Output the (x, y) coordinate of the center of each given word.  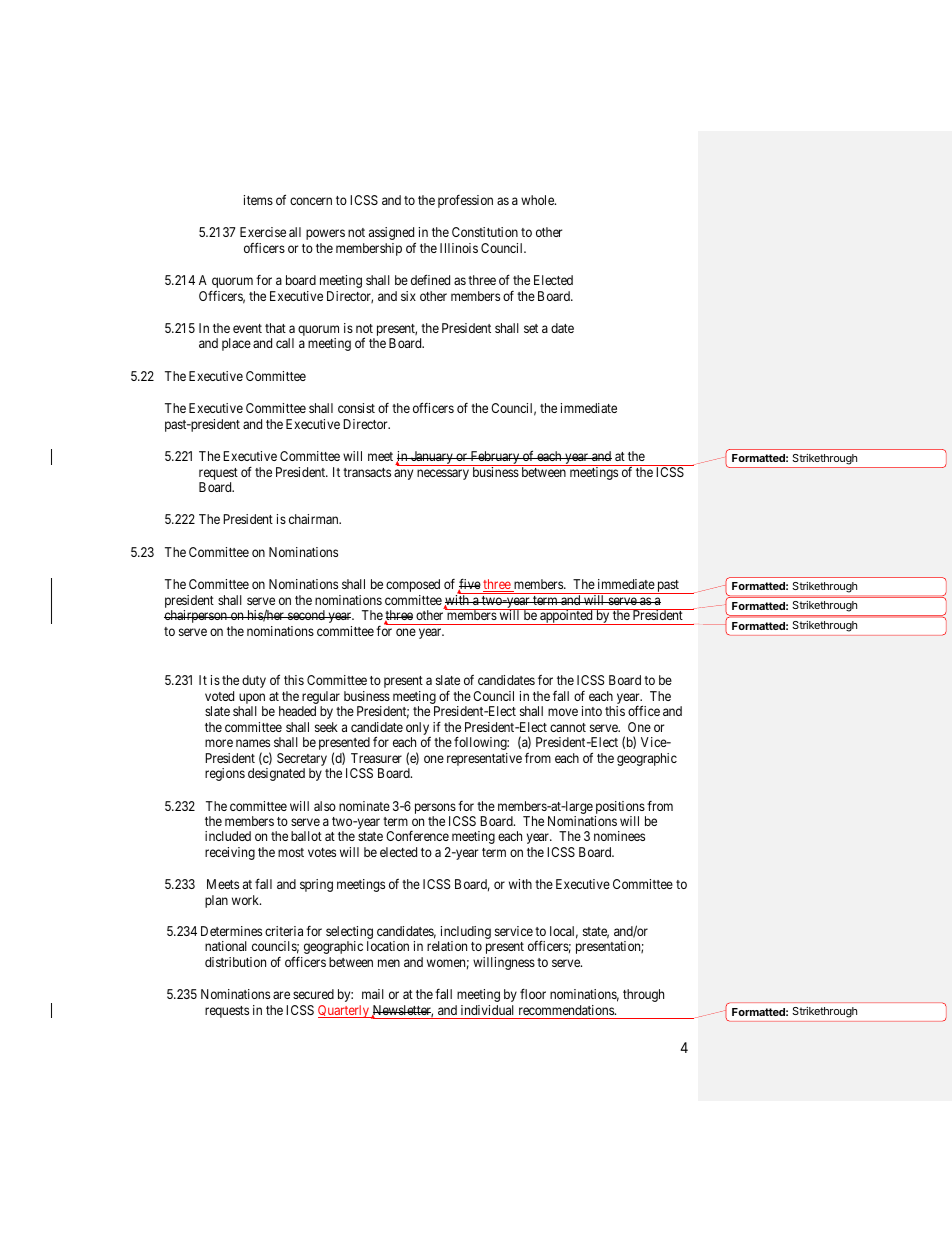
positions (620, 807)
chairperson (196, 616)
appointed (566, 617)
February (495, 458)
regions (225, 774)
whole (538, 200)
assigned (392, 235)
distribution (235, 962)
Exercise (263, 232)
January (432, 458)
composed (413, 585)
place (236, 344)
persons (435, 808)
